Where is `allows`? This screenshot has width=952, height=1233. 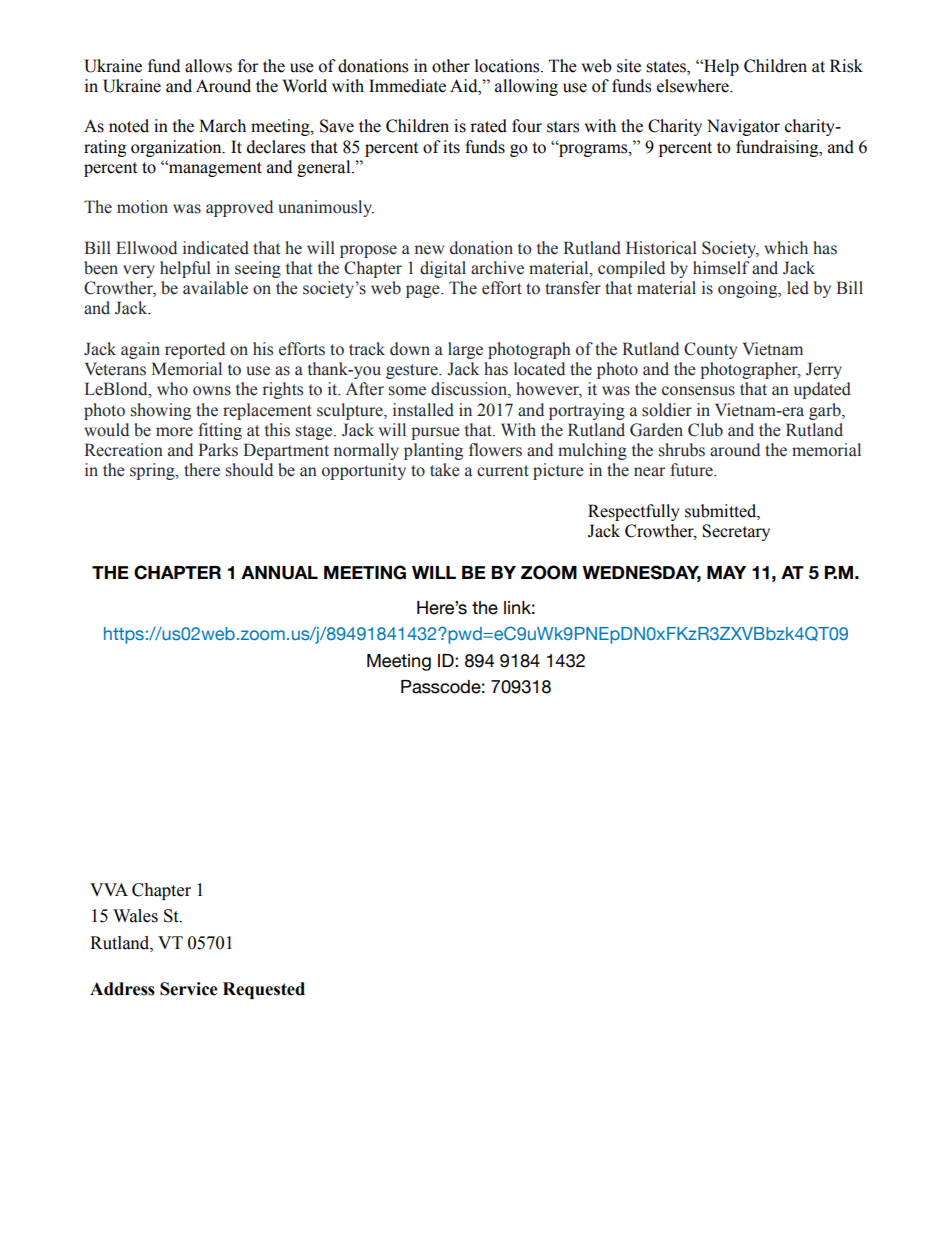 allows is located at coordinates (208, 66).
